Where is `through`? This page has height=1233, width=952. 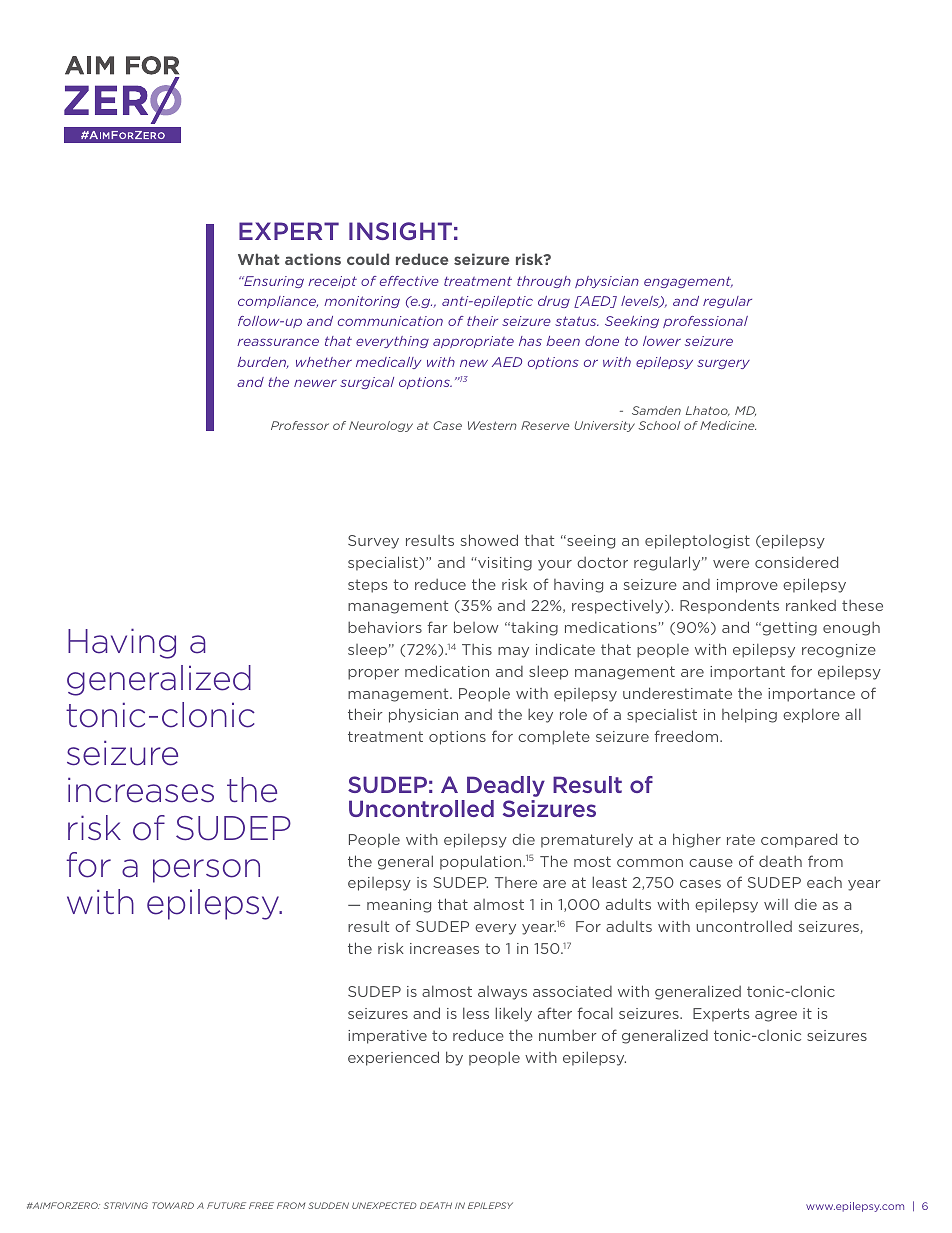 through is located at coordinates (544, 282).
